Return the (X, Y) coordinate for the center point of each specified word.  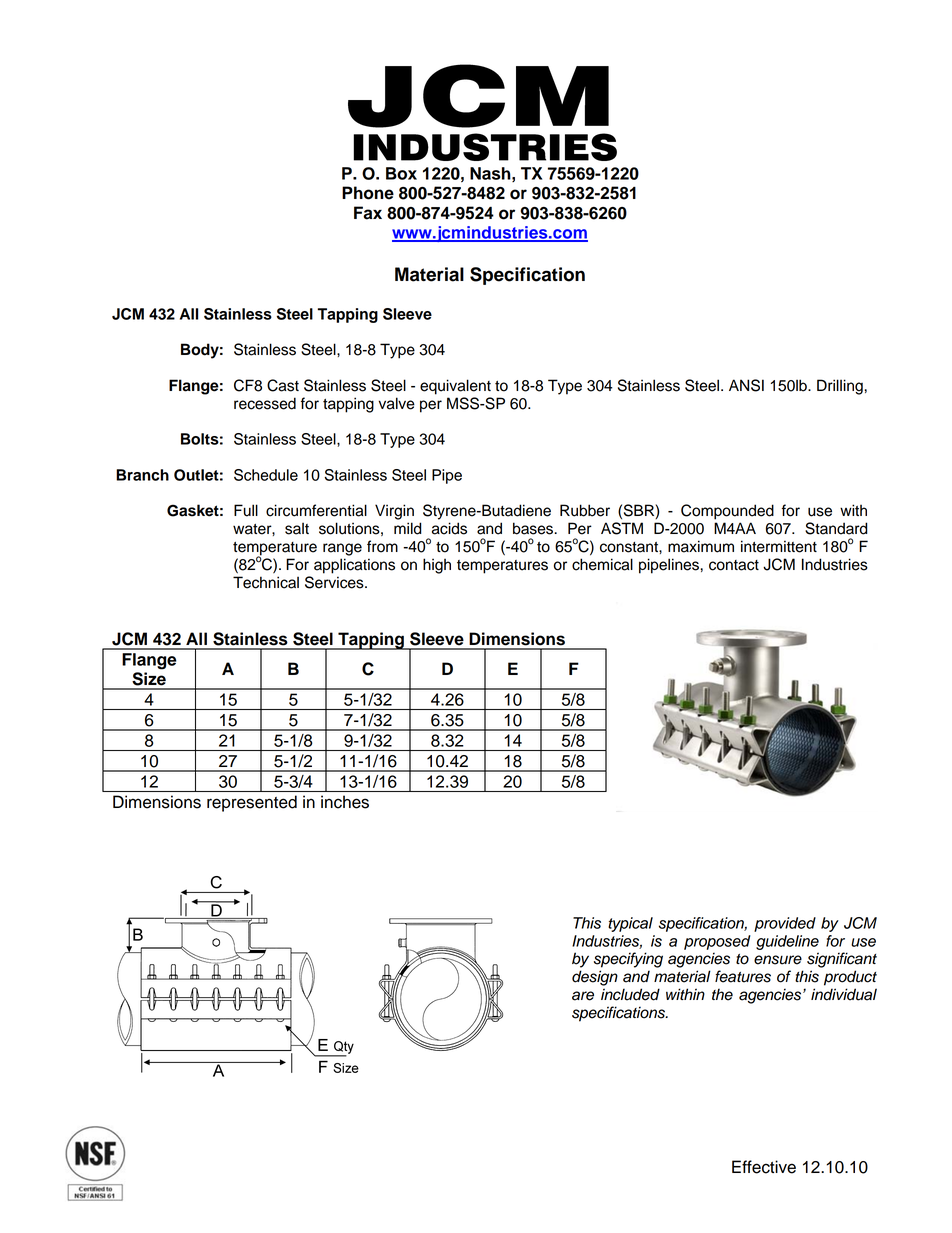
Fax (368, 213)
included (630, 994)
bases (534, 528)
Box (401, 173)
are (583, 996)
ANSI (746, 385)
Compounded (727, 512)
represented (252, 803)
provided (785, 924)
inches (345, 802)
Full (246, 510)
